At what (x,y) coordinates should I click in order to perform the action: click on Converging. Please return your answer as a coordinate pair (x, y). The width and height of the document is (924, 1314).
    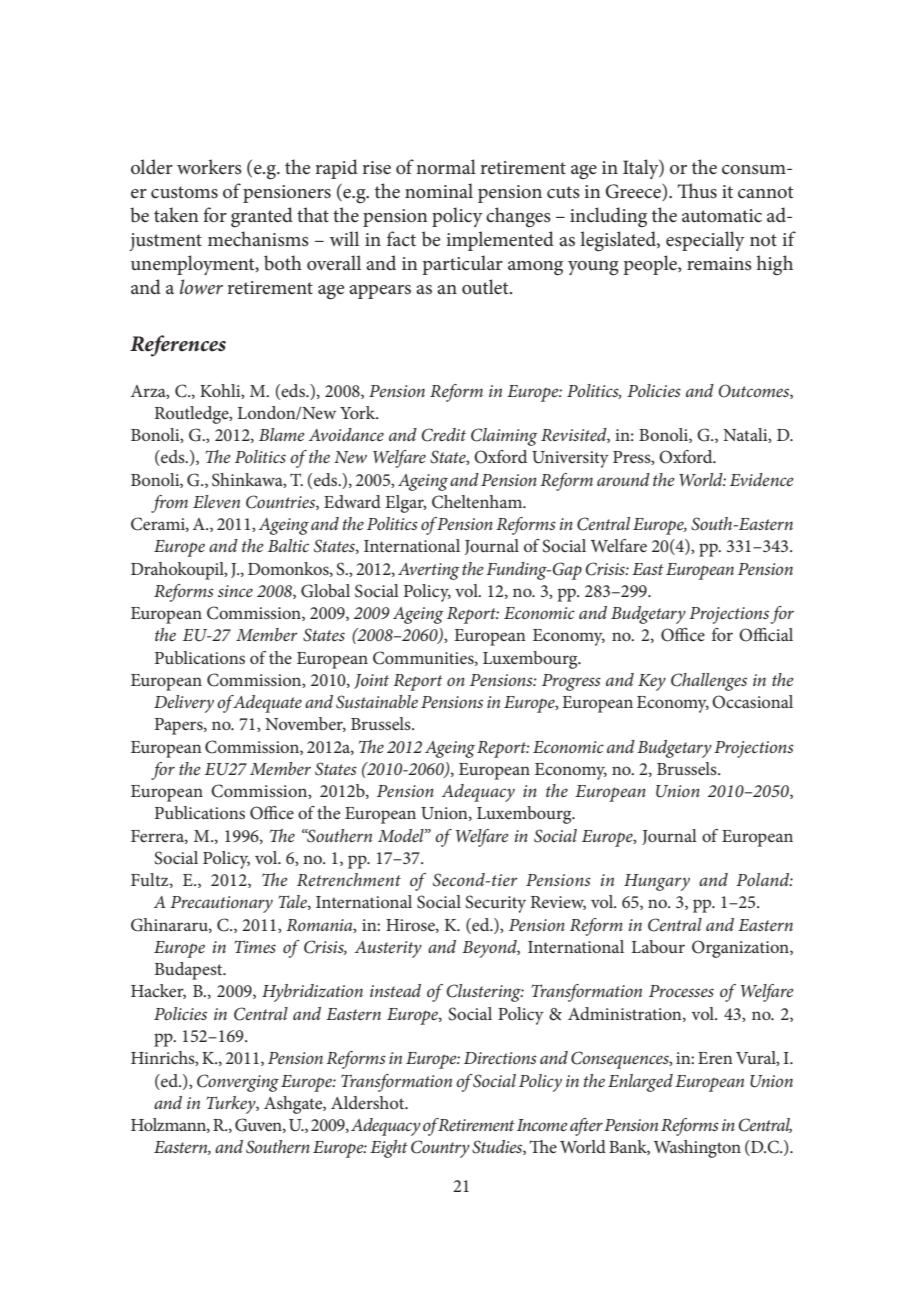
    Looking at the image, I should click on (238, 1083).
